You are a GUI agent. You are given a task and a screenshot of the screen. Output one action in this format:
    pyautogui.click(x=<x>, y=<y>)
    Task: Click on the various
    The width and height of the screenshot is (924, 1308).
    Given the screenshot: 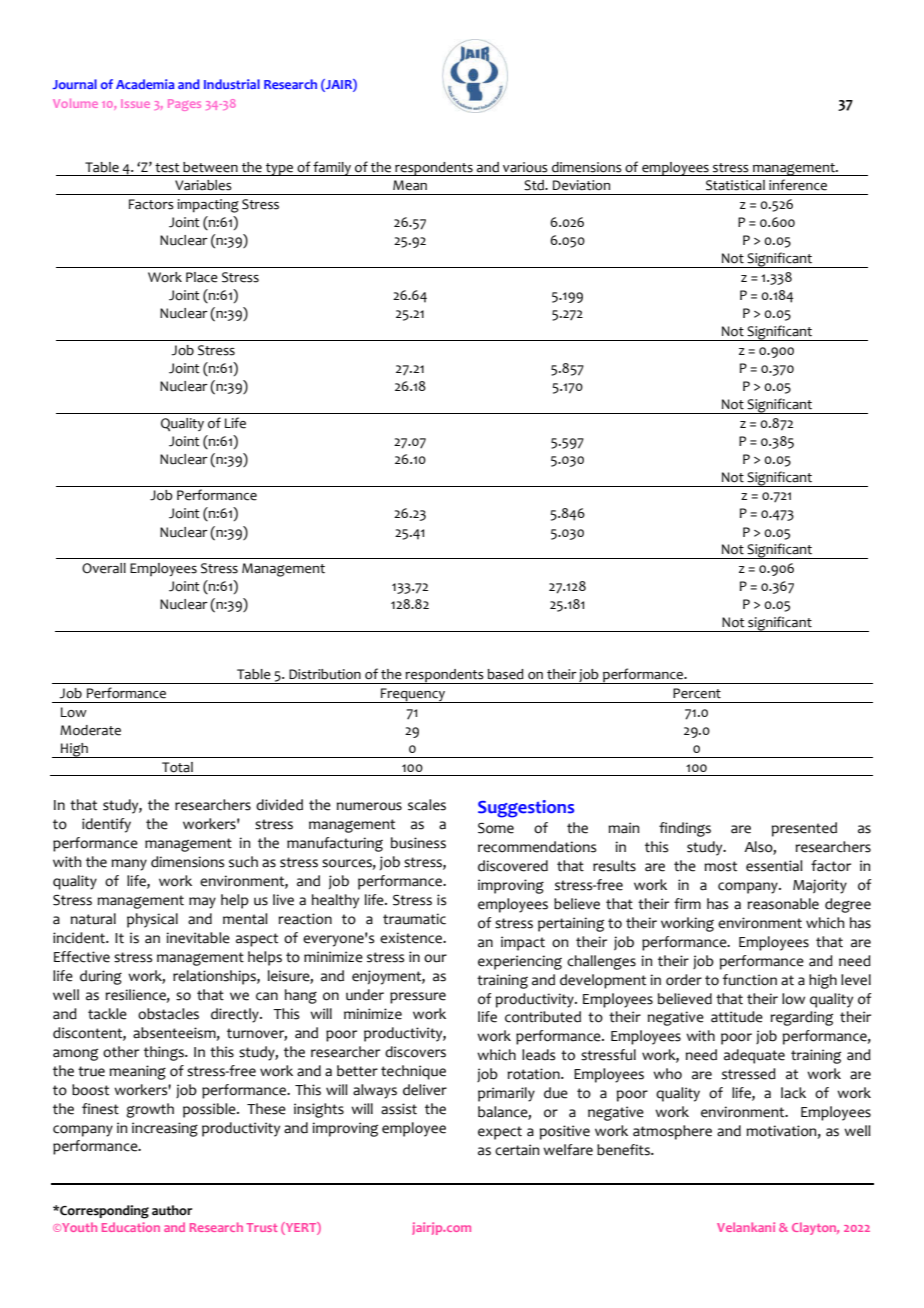 What is the action you would take?
    pyautogui.click(x=525, y=167)
